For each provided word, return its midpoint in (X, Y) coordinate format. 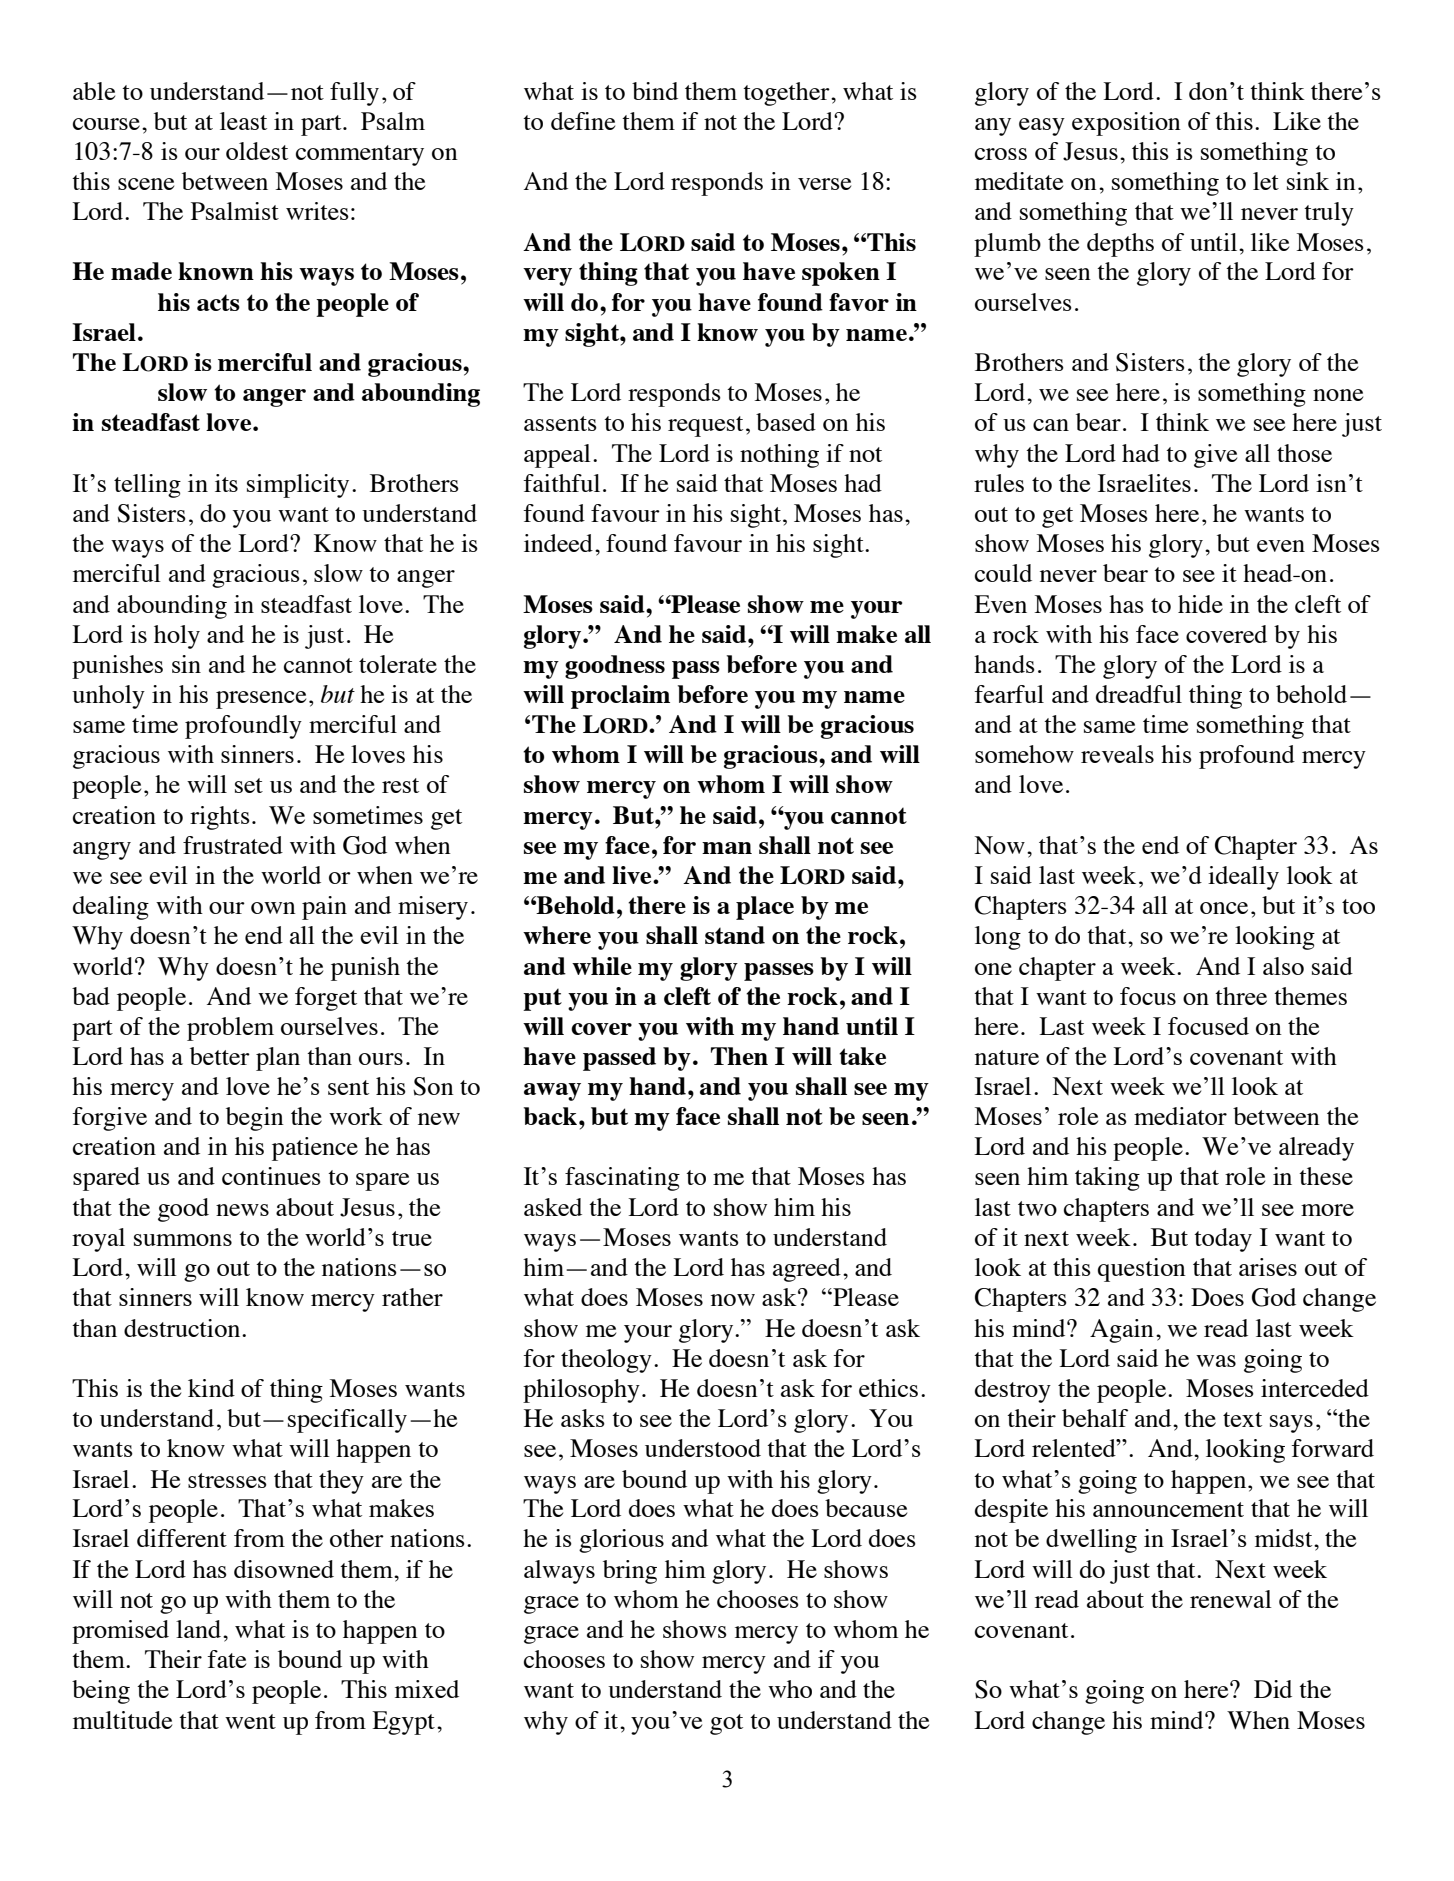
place (765, 908)
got (726, 1724)
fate (226, 1659)
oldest (257, 151)
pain (324, 908)
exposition (1126, 124)
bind (655, 91)
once (1224, 908)
